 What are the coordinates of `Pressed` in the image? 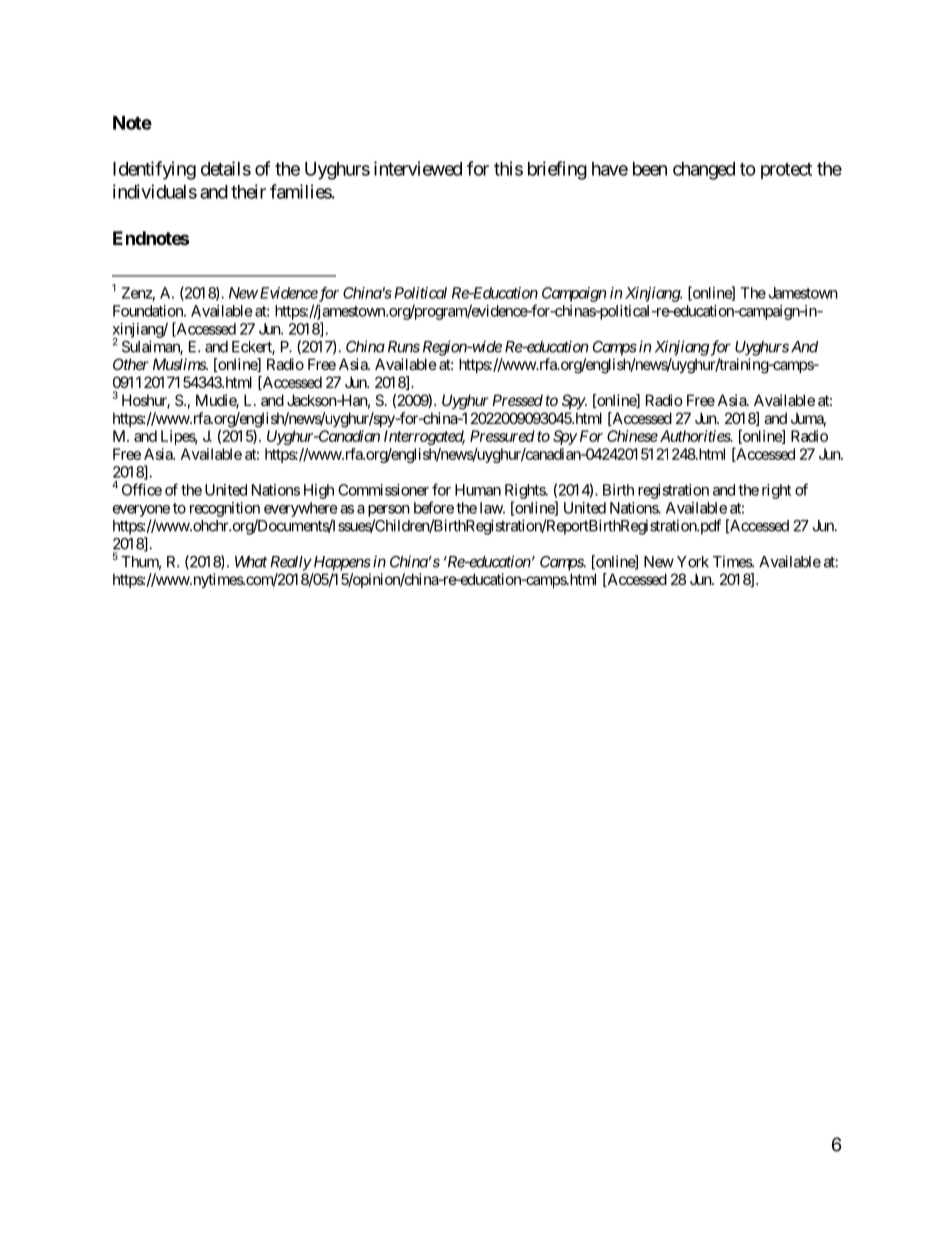 It's located at (517, 400).
